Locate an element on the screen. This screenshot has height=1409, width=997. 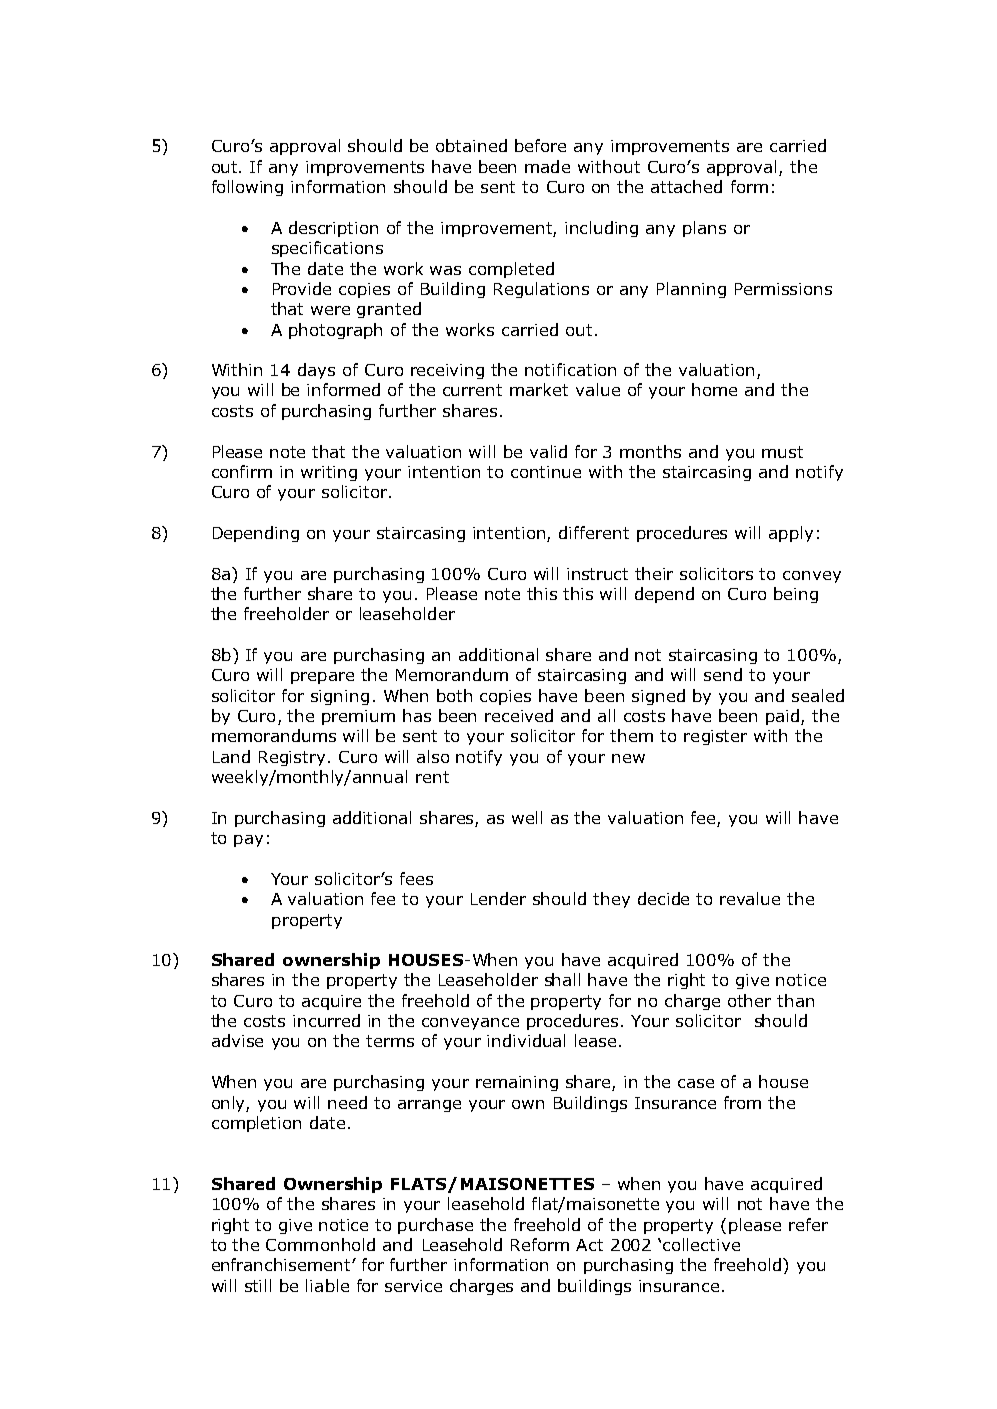
Lender is located at coordinates (498, 898).
